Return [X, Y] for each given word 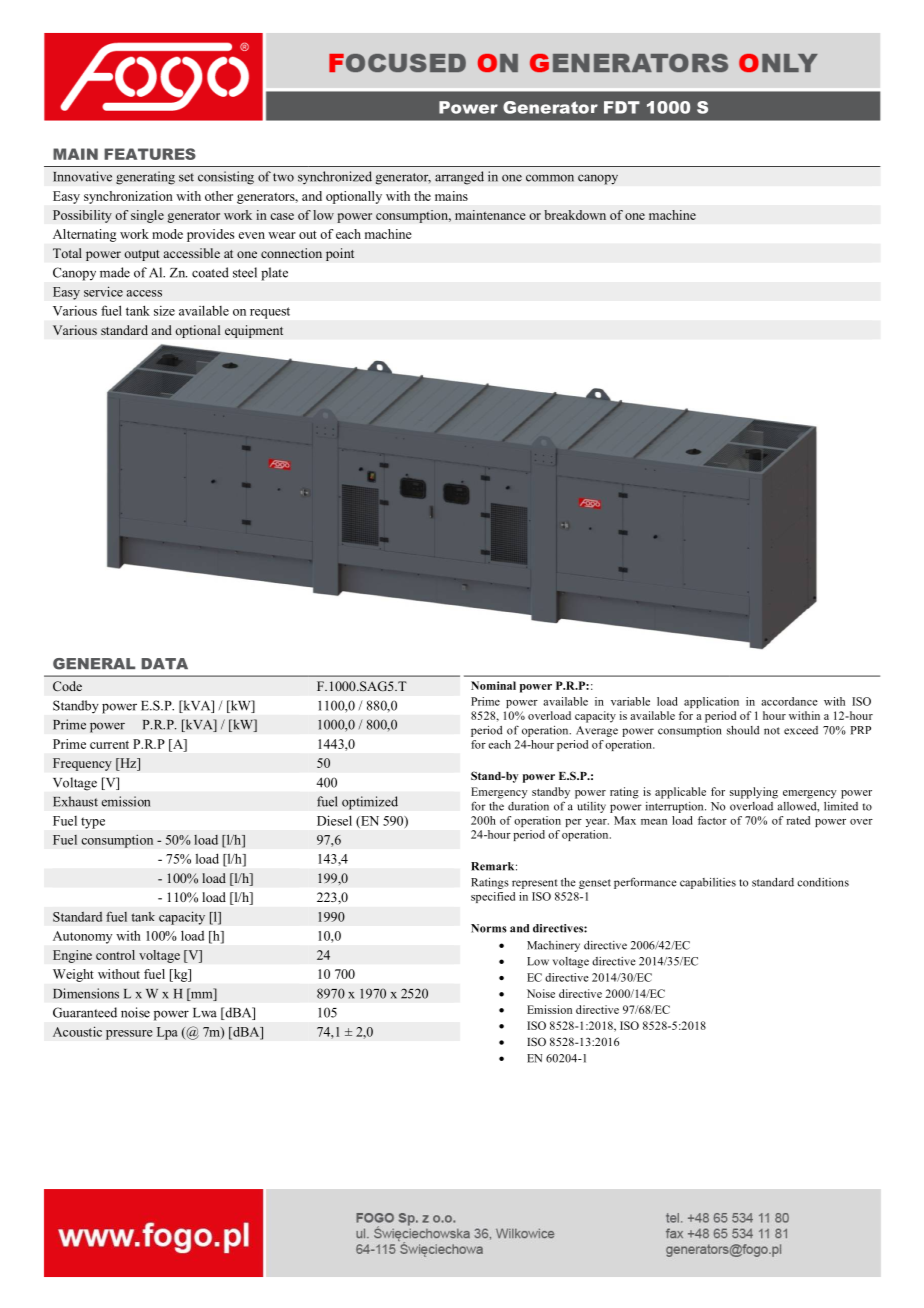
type [93, 823]
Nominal [493, 685]
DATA [164, 663]
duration [528, 806]
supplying [754, 793]
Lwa [205, 1013]
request [270, 313]
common [550, 178]
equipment [254, 331]
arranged [459, 178]
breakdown [575, 215]
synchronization [128, 197]
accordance [789, 701]
